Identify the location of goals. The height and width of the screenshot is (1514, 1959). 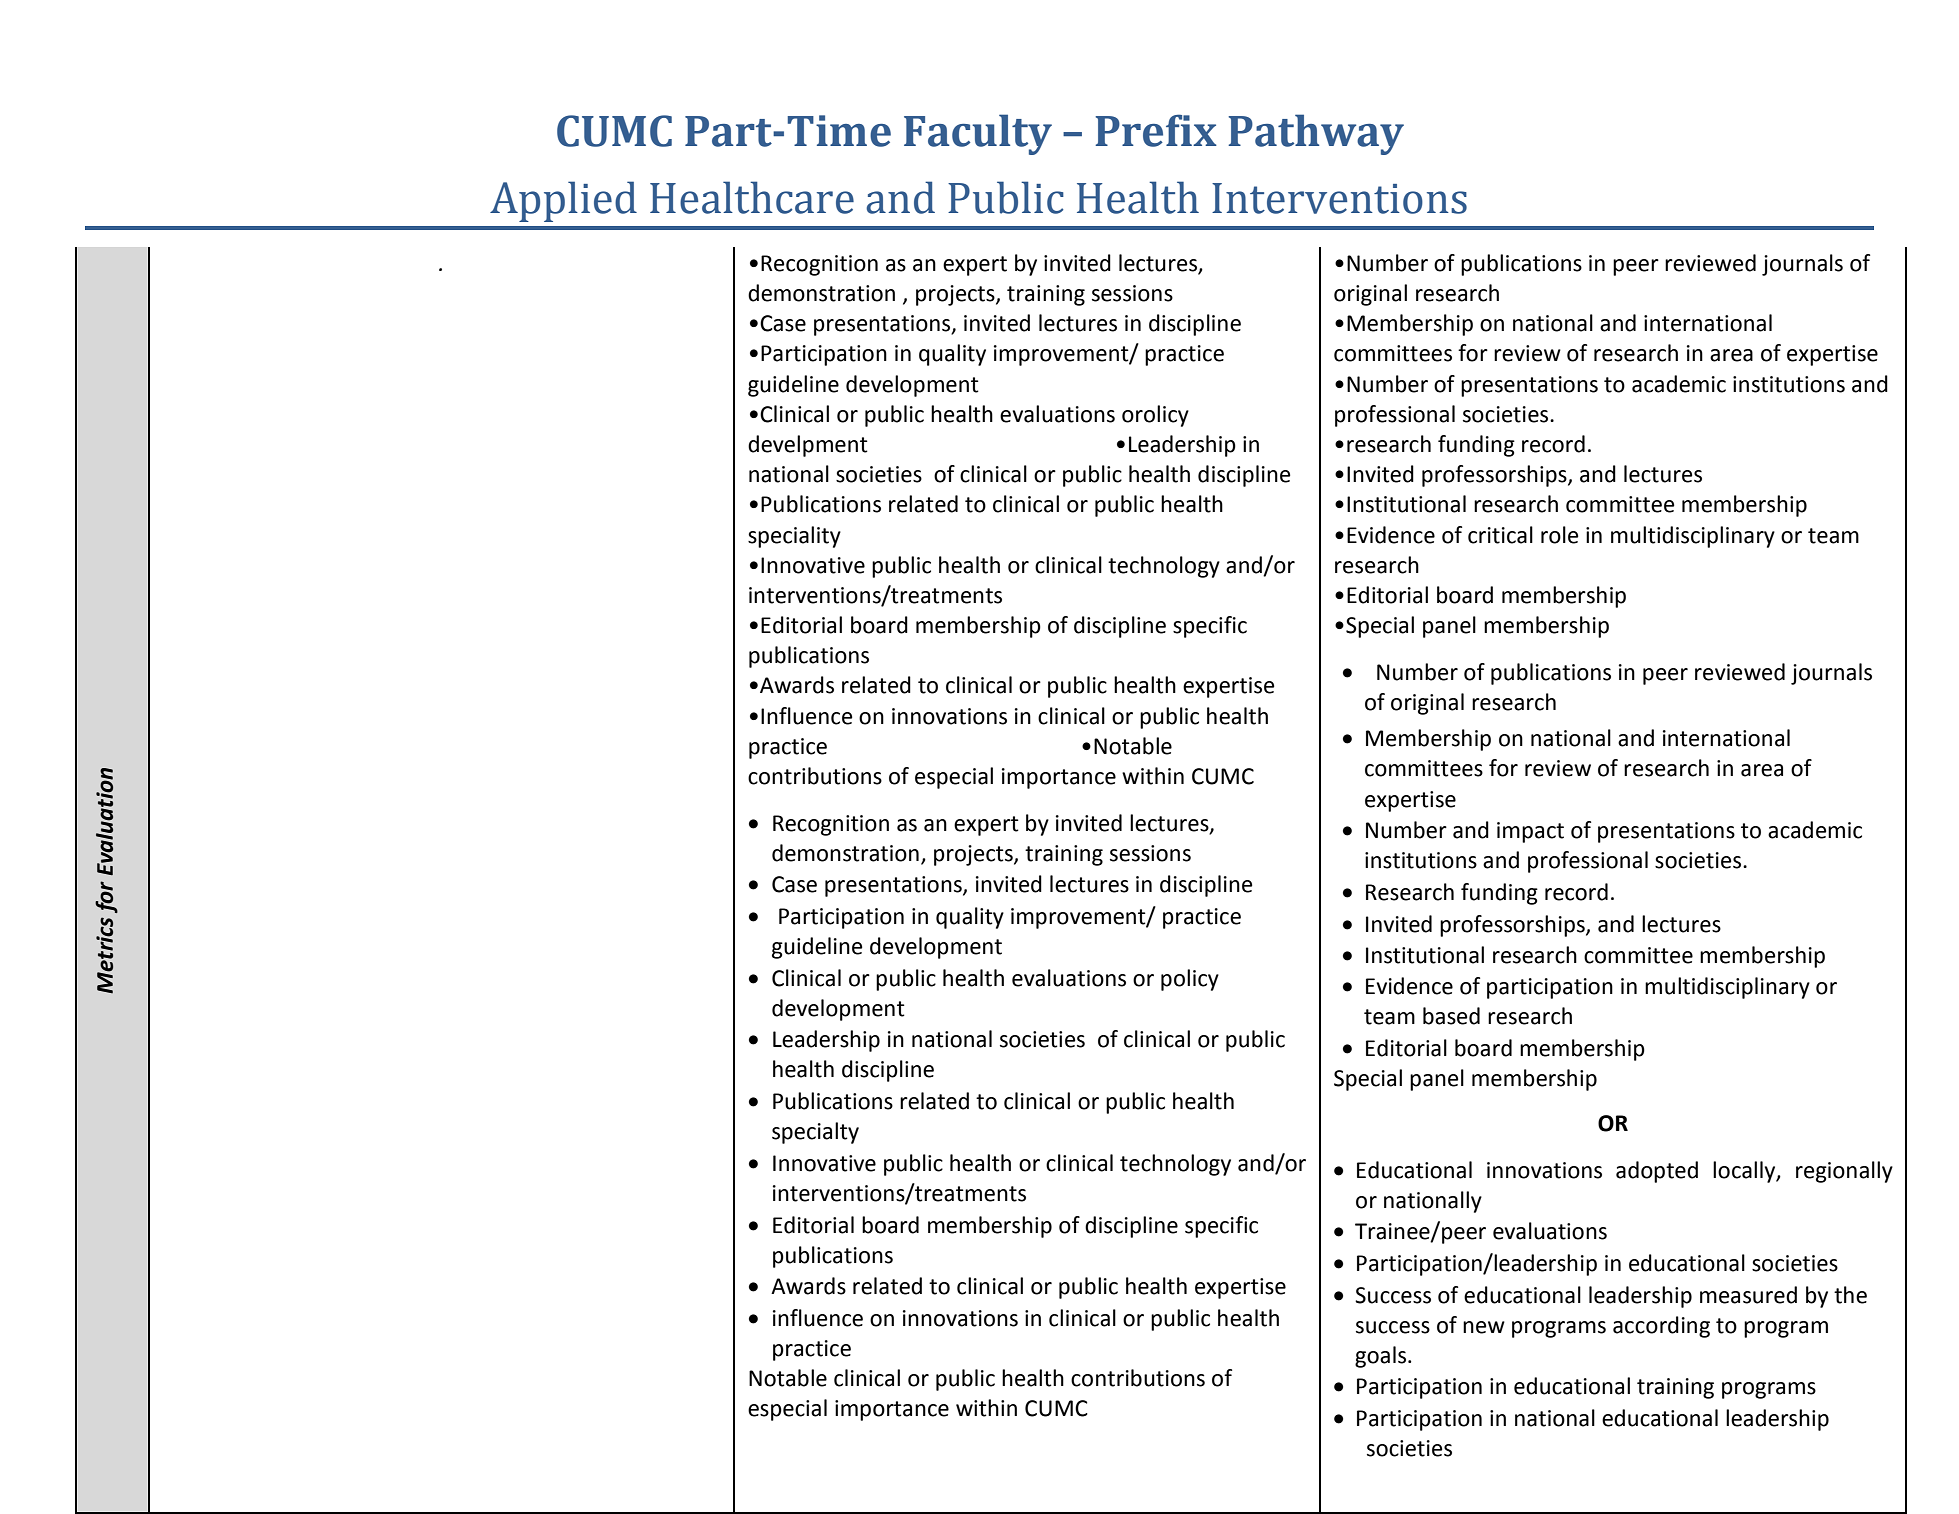
(1382, 1357).
